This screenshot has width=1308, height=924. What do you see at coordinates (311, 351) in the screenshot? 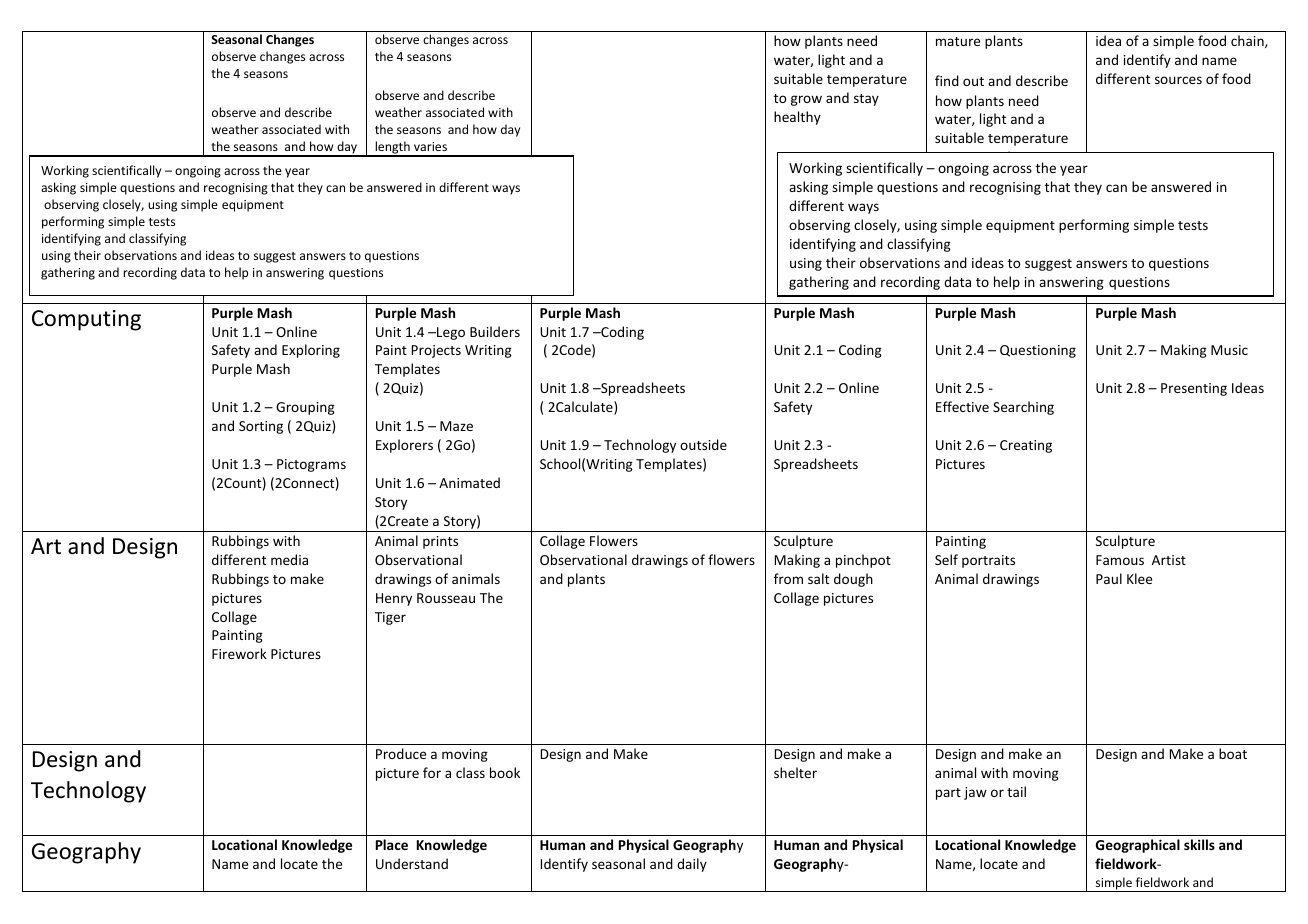
I see `Exploring` at bounding box center [311, 351].
